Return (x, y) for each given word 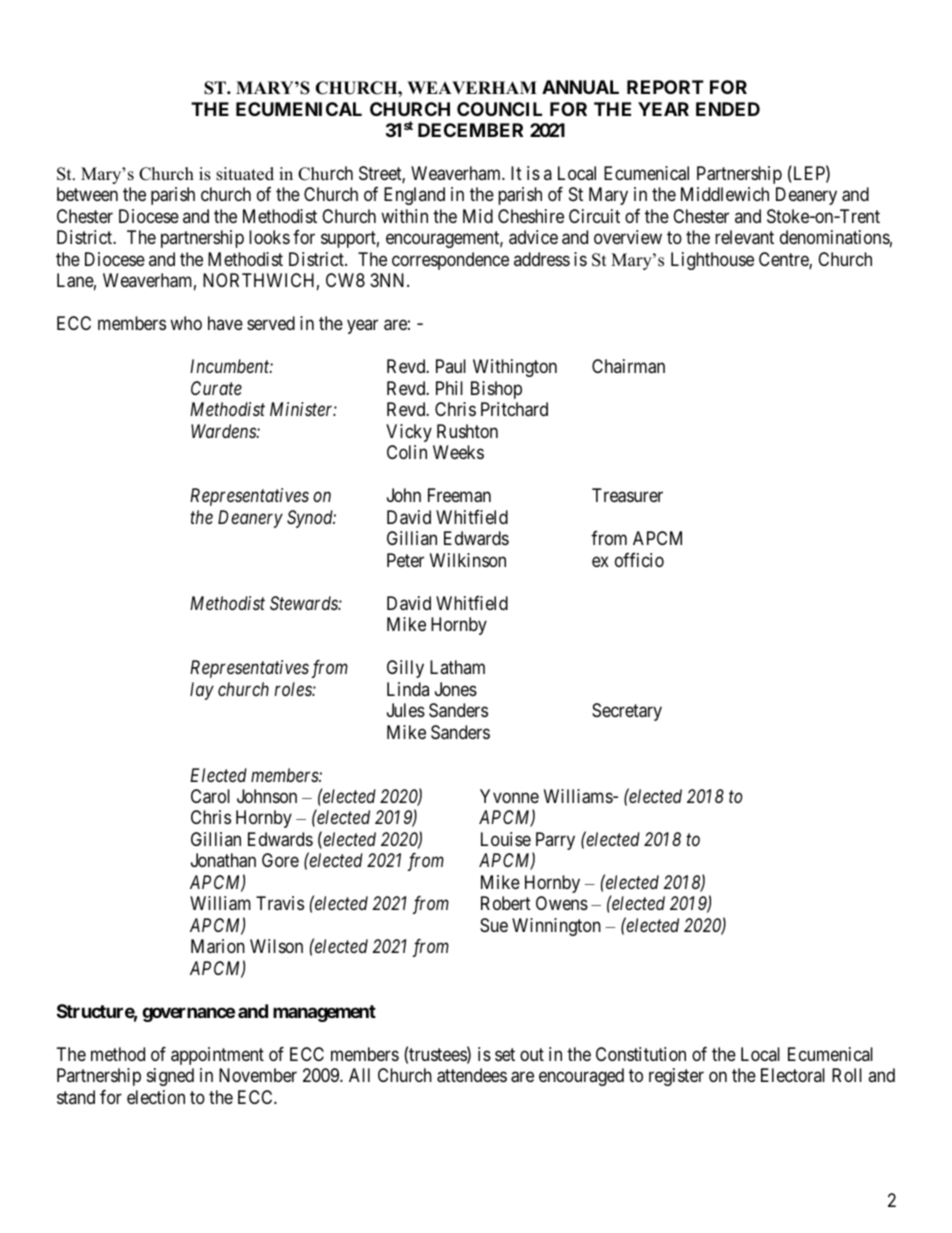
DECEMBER (470, 130)
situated (245, 174)
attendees (472, 1075)
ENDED (728, 109)
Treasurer (627, 495)
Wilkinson (468, 560)
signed (170, 1077)
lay (202, 691)
